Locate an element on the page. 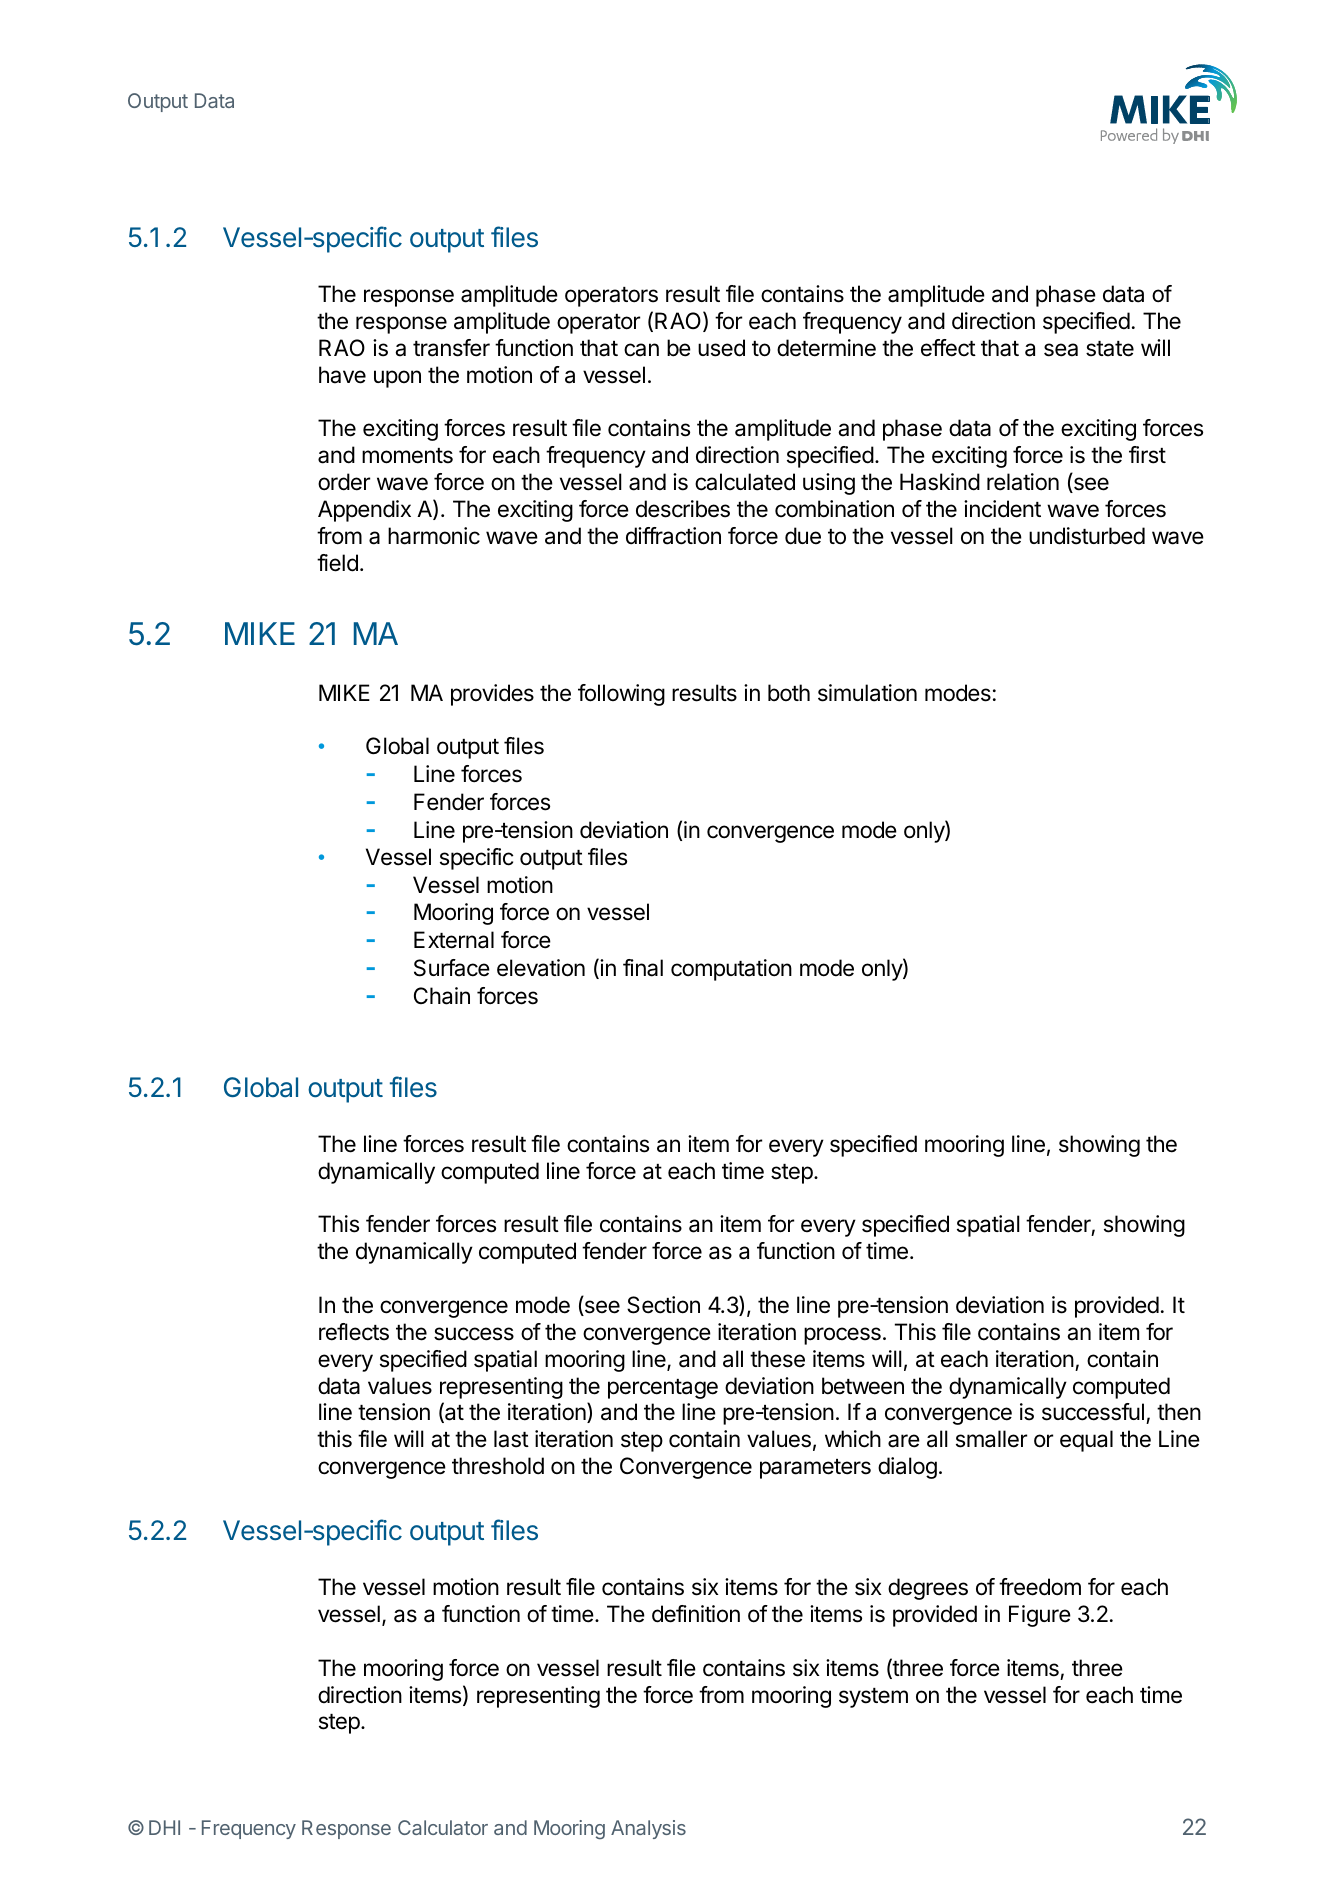  have is located at coordinates (342, 375).
